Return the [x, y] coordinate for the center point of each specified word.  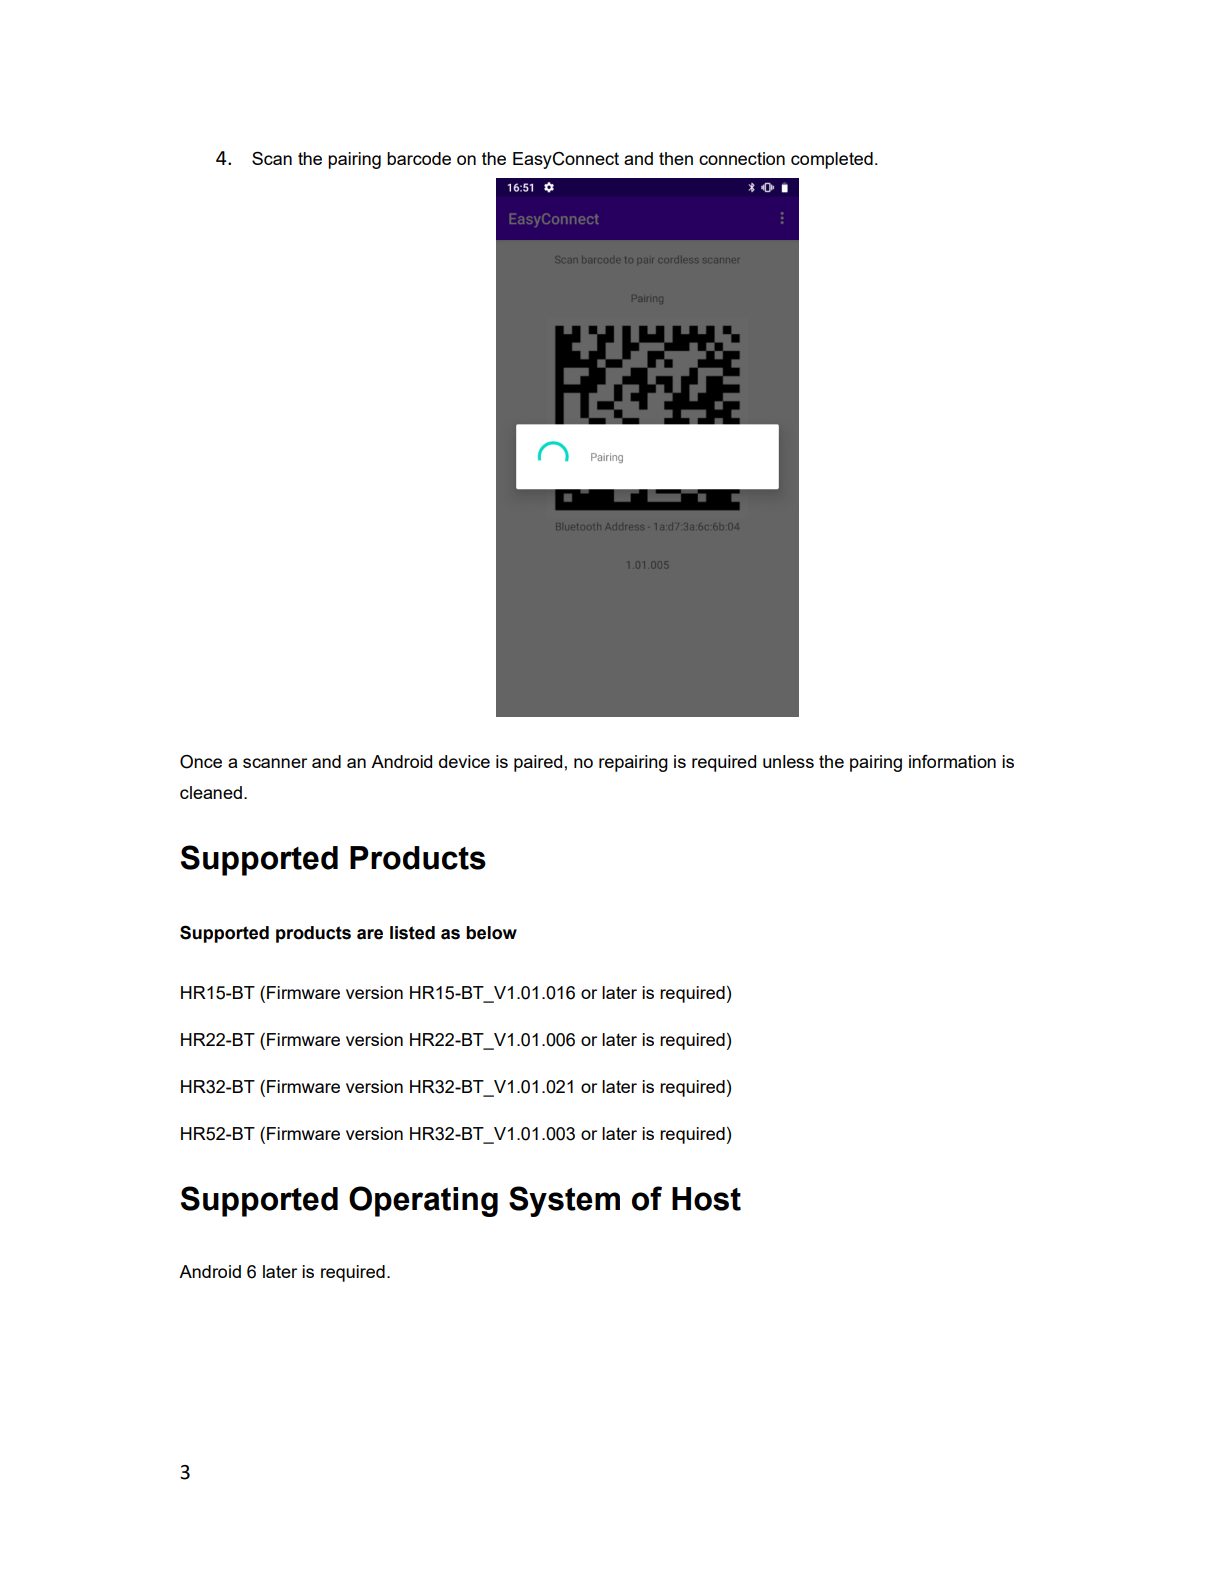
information [952, 761]
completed [832, 160]
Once [201, 761]
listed [412, 933]
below [491, 933]
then [676, 158]
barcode [419, 158]
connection [742, 158]
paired [538, 763]
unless [788, 761]
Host [706, 1199]
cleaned [211, 792]
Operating [423, 1201]
